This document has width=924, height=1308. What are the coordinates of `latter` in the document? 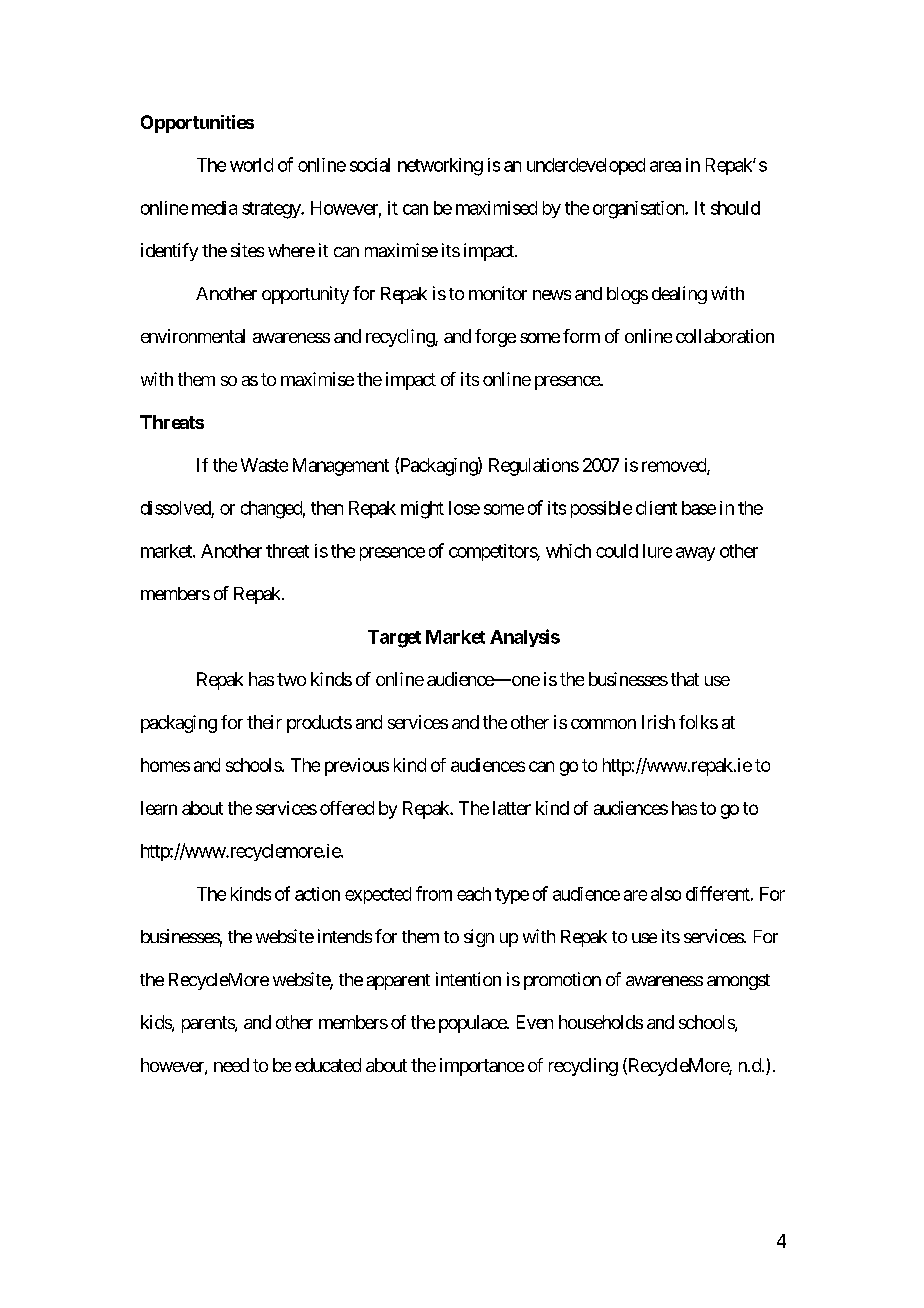 It's located at (512, 808).
